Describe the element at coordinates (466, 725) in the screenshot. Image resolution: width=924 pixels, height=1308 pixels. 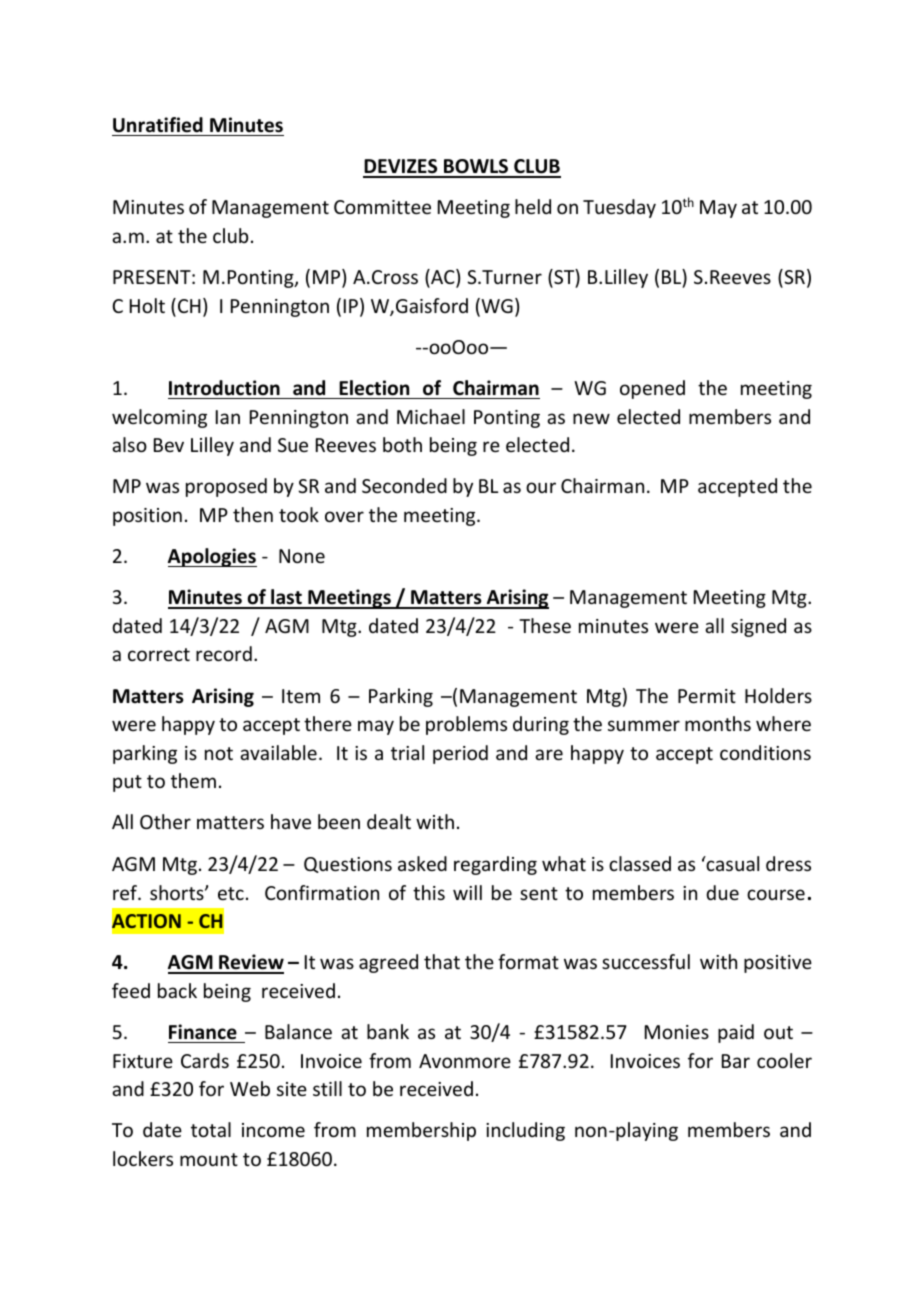
I see `problems` at that location.
